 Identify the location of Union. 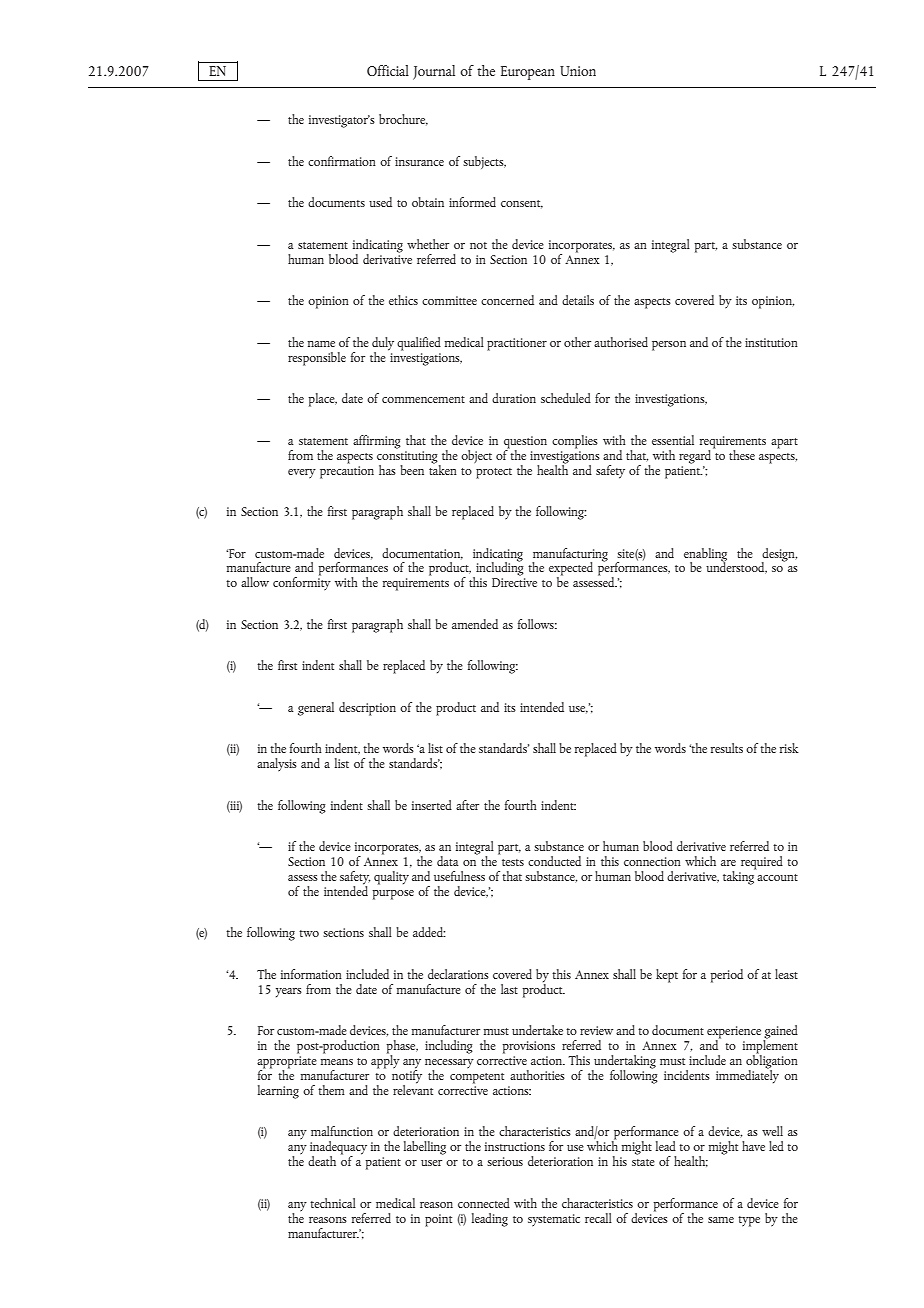
(578, 71).
